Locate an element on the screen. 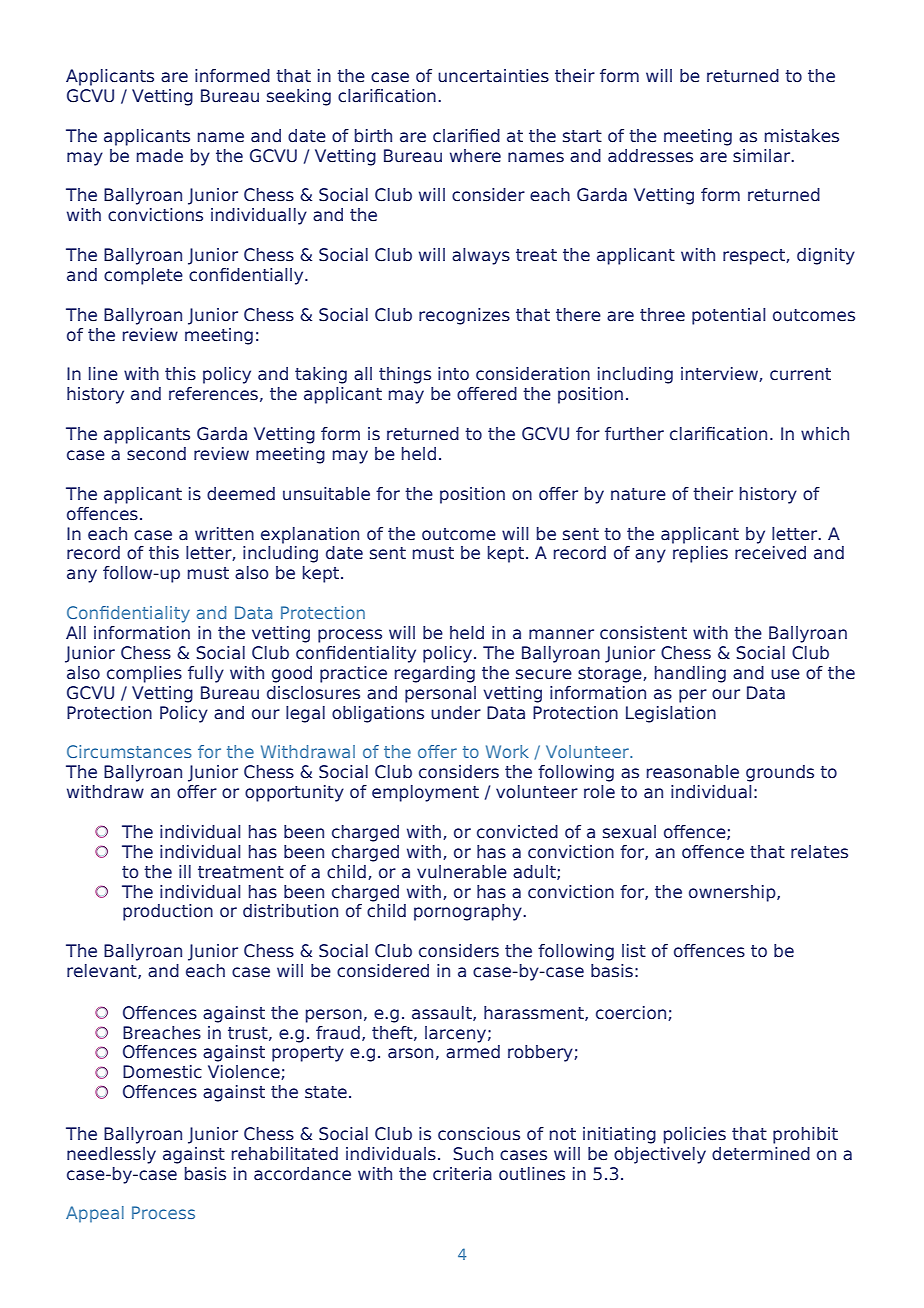 This screenshot has width=924, height=1308. needlessly is located at coordinates (111, 1155).
